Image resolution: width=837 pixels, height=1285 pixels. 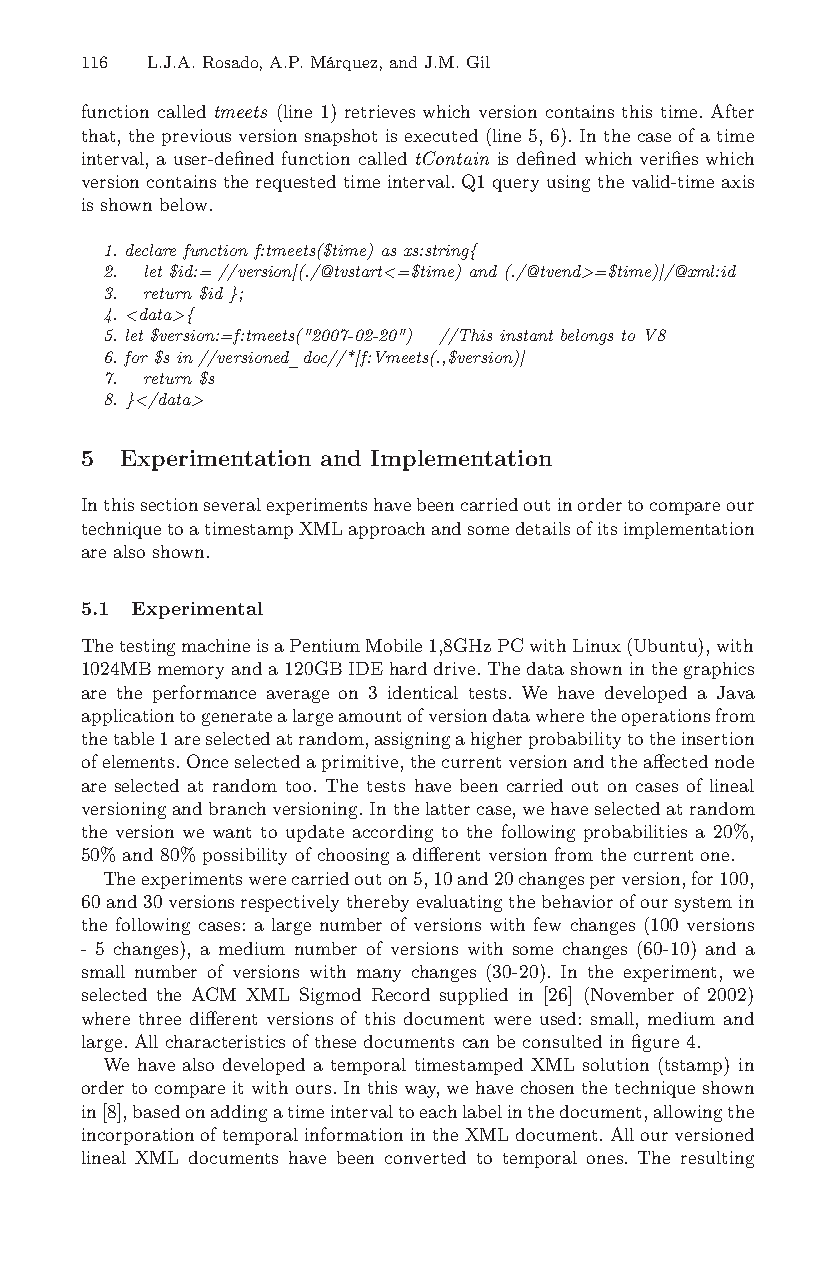 What do you see at coordinates (380, 111) in the screenshot?
I see `retrieves` at bounding box center [380, 111].
